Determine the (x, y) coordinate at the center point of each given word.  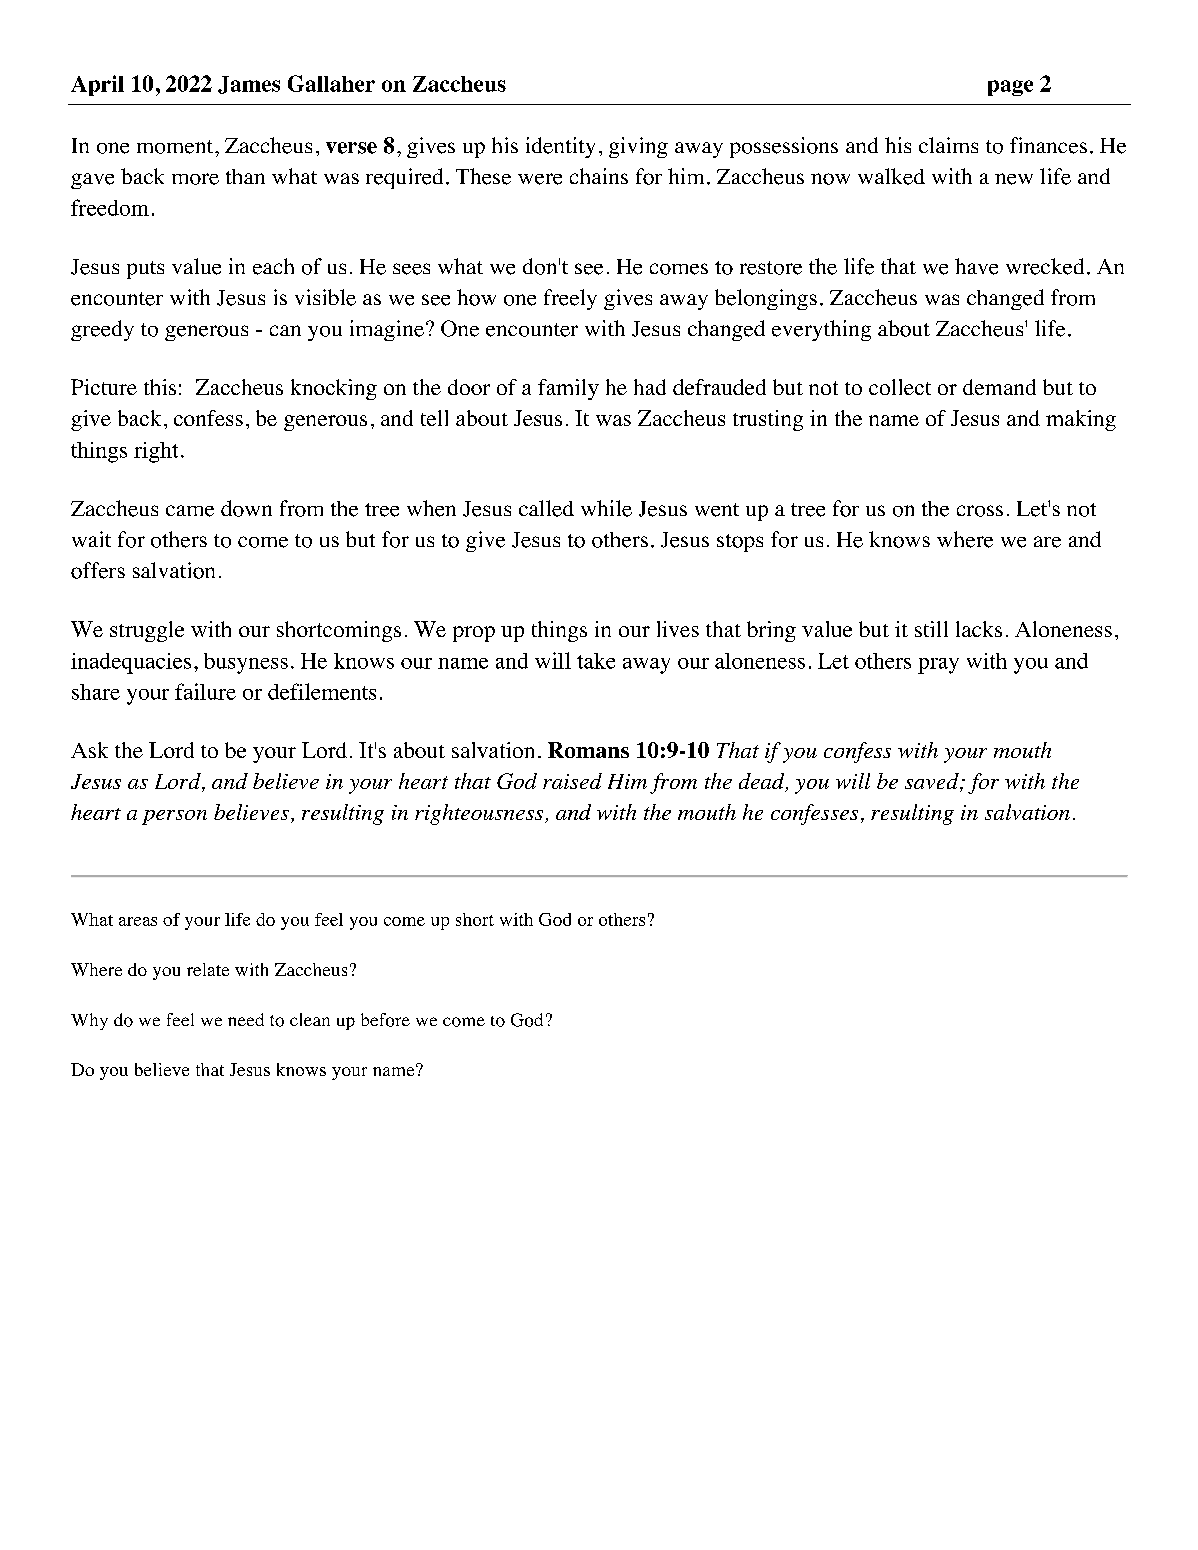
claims (948, 145)
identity (560, 147)
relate (208, 969)
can (285, 330)
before (385, 1020)
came (190, 511)
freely (570, 299)
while (606, 508)
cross (980, 511)
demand (999, 387)
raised (572, 781)
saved (933, 782)
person (174, 817)
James (249, 85)
